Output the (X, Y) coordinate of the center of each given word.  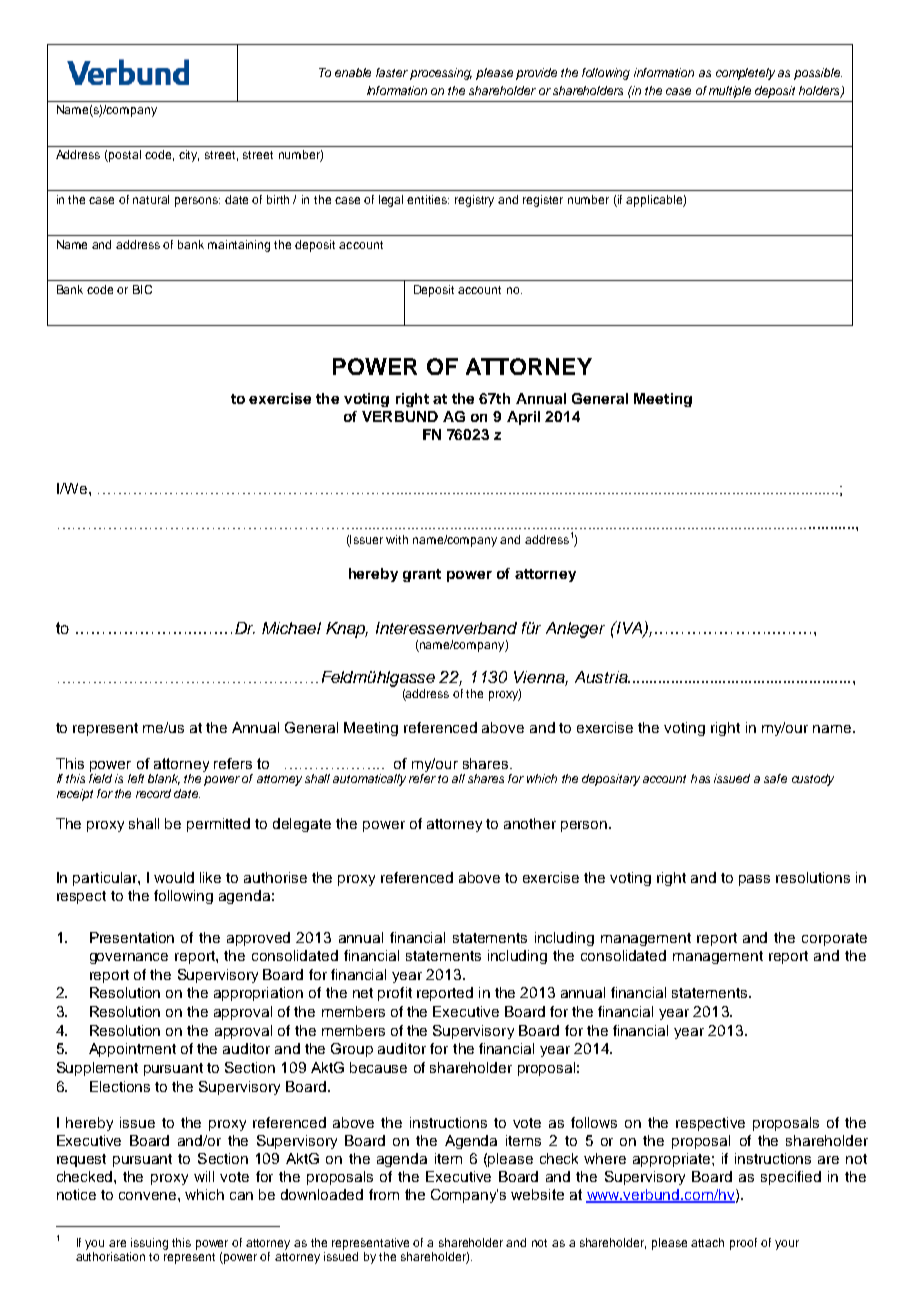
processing (441, 74)
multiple (730, 92)
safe (775, 778)
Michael (291, 628)
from (384, 1194)
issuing (149, 1244)
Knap (347, 630)
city (189, 156)
